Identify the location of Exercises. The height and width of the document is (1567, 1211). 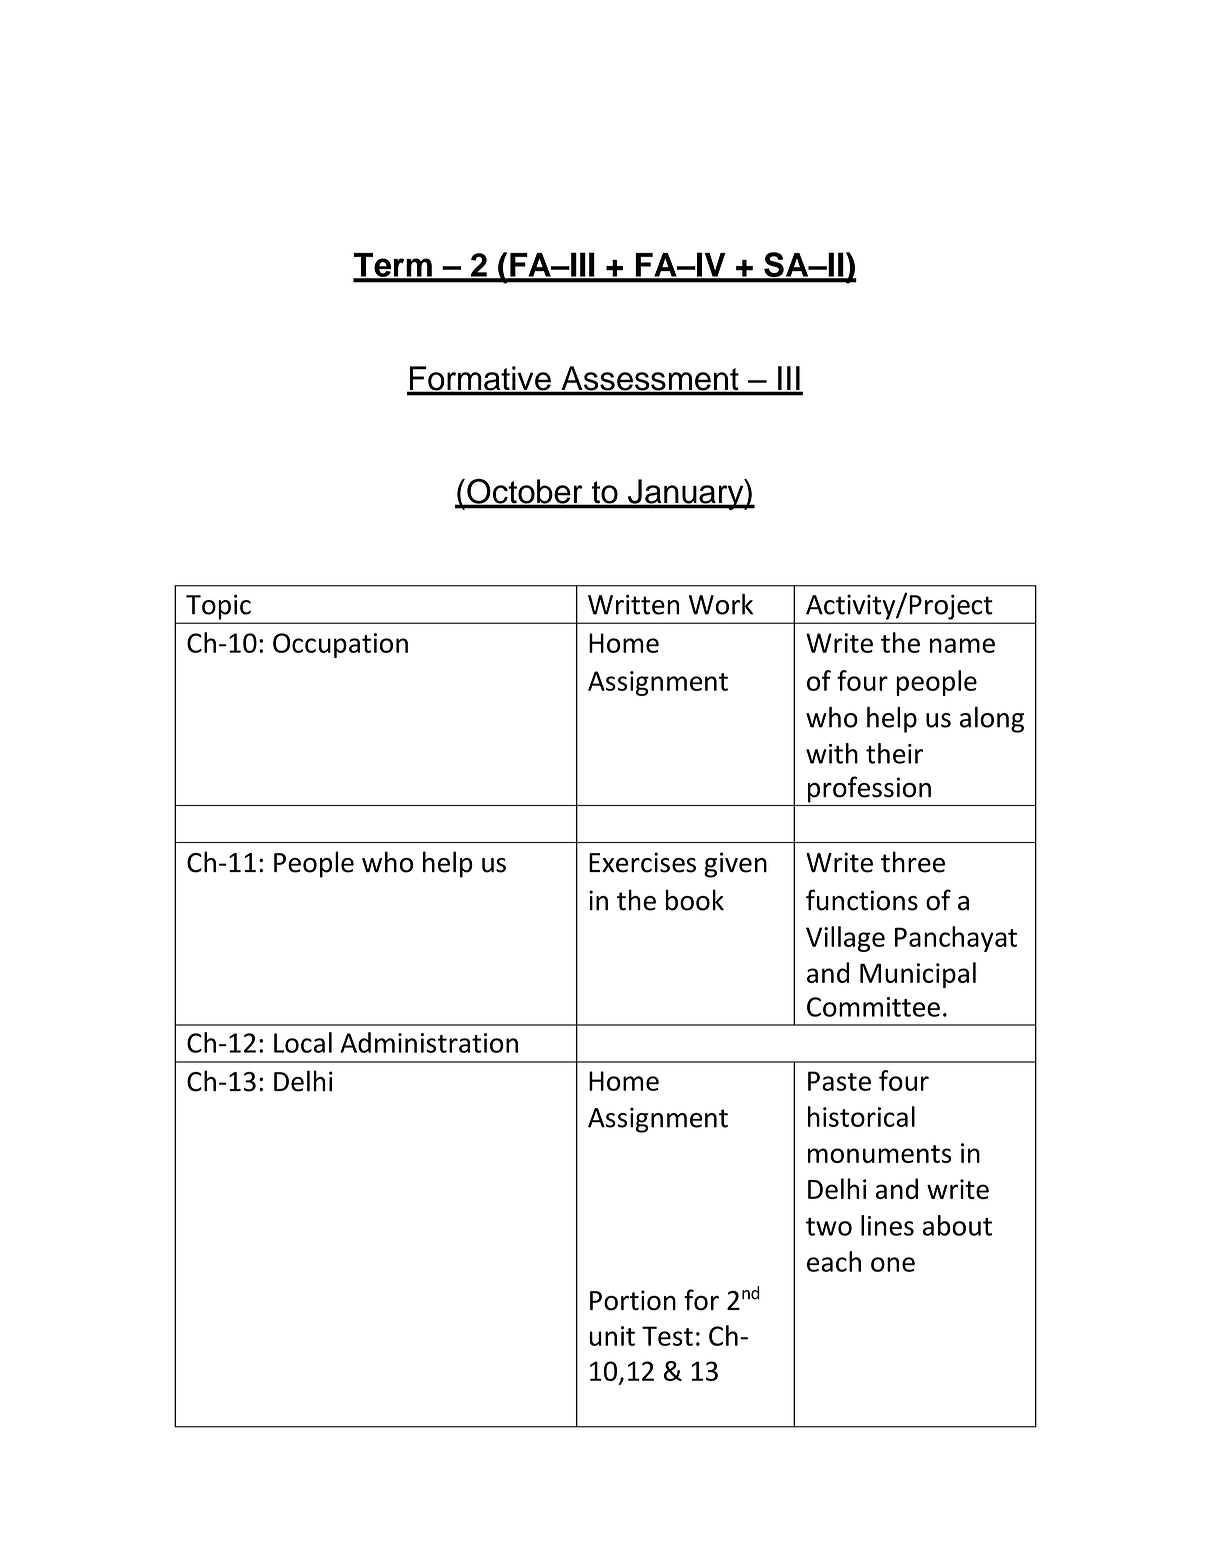
(642, 862).
